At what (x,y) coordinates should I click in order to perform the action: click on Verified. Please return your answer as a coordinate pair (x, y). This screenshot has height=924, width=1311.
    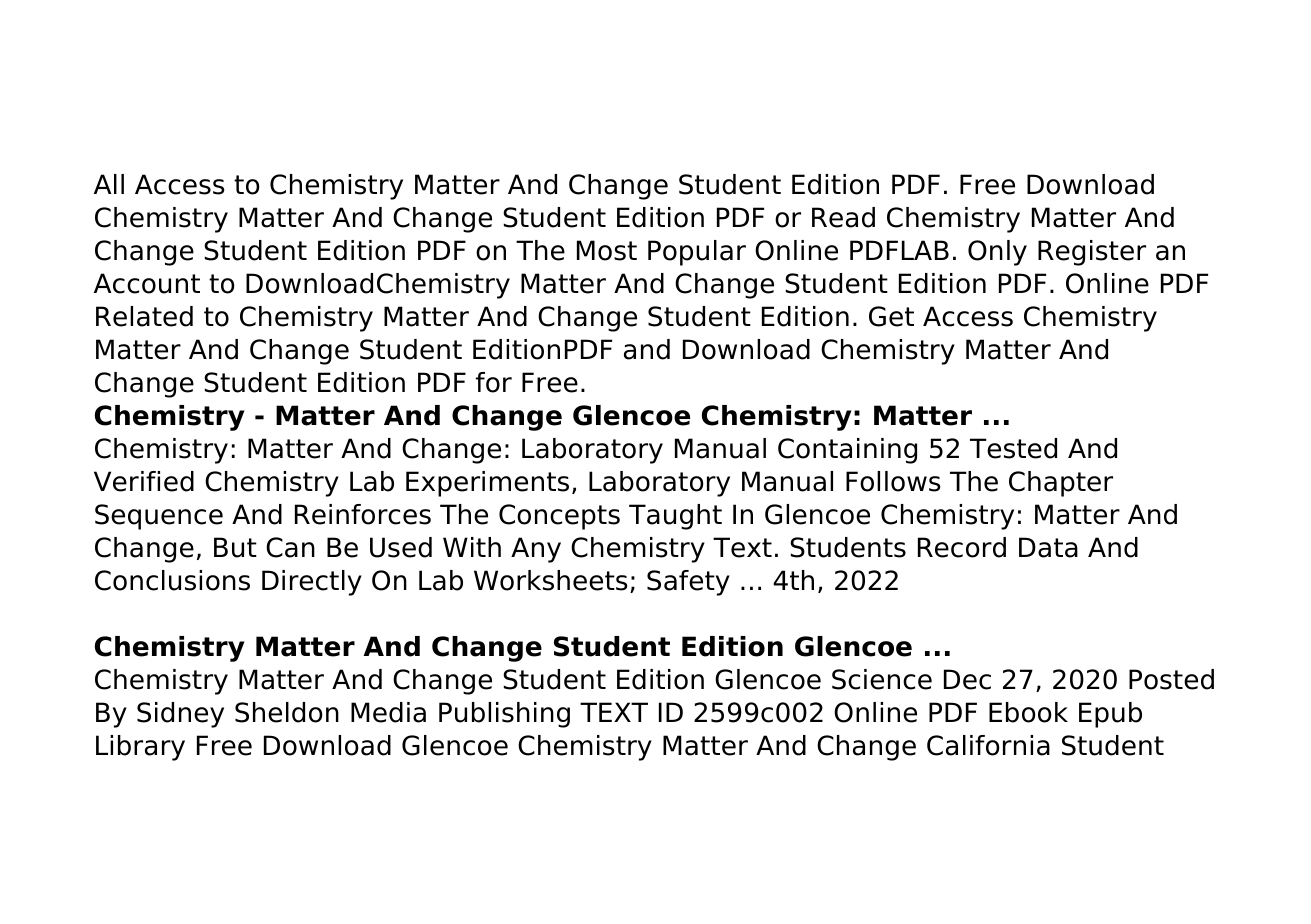
    Looking at the image, I should click on (144, 481).
